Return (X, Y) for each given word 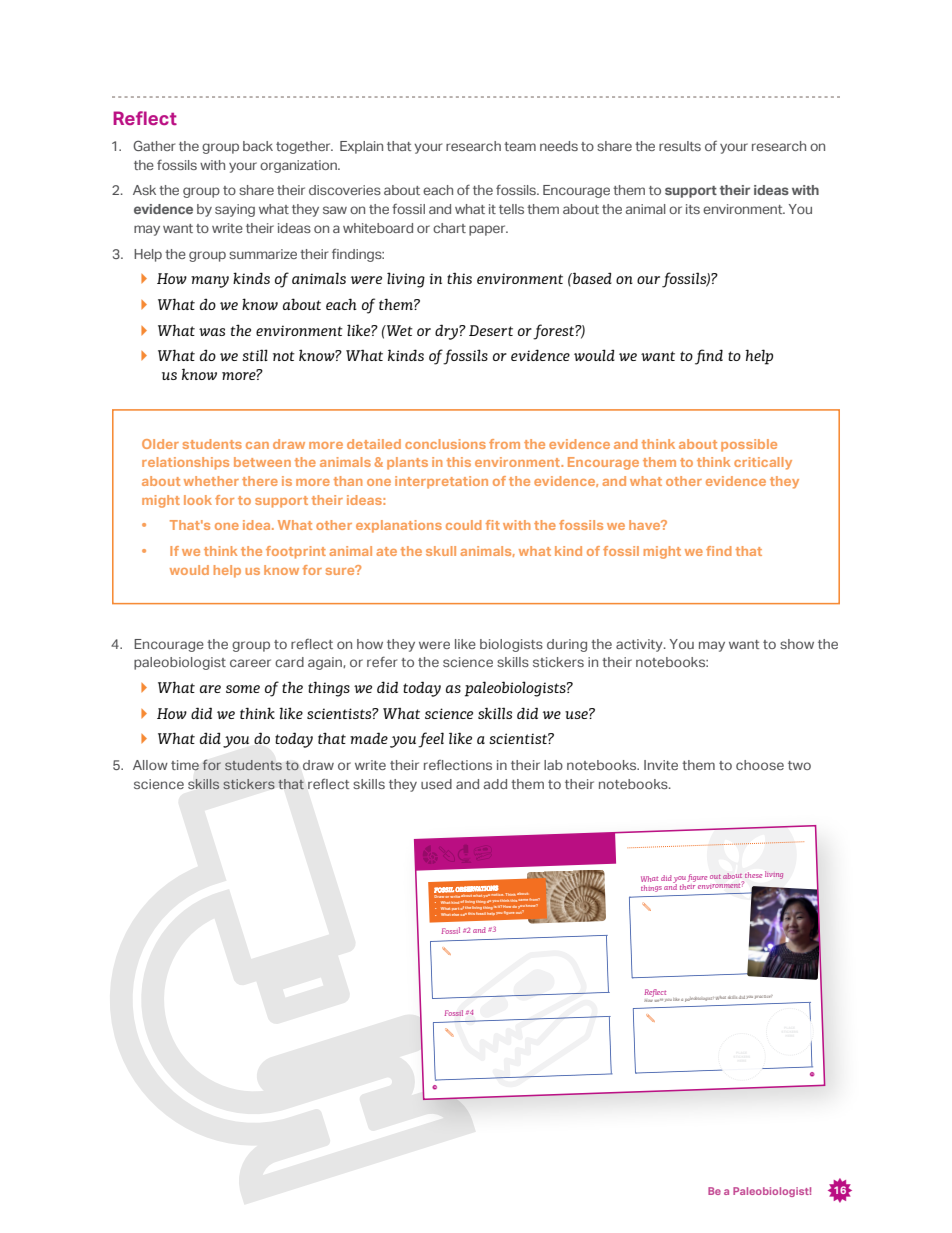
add (495, 784)
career (250, 663)
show (797, 644)
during (567, 645)
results (680, 146)
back (258, 146)
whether (211, 481)
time (185, 765)
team (520, 146)
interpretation (441, 482)
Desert (491, 330)
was (212, 332)
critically (763, 463)
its (693, 209)
